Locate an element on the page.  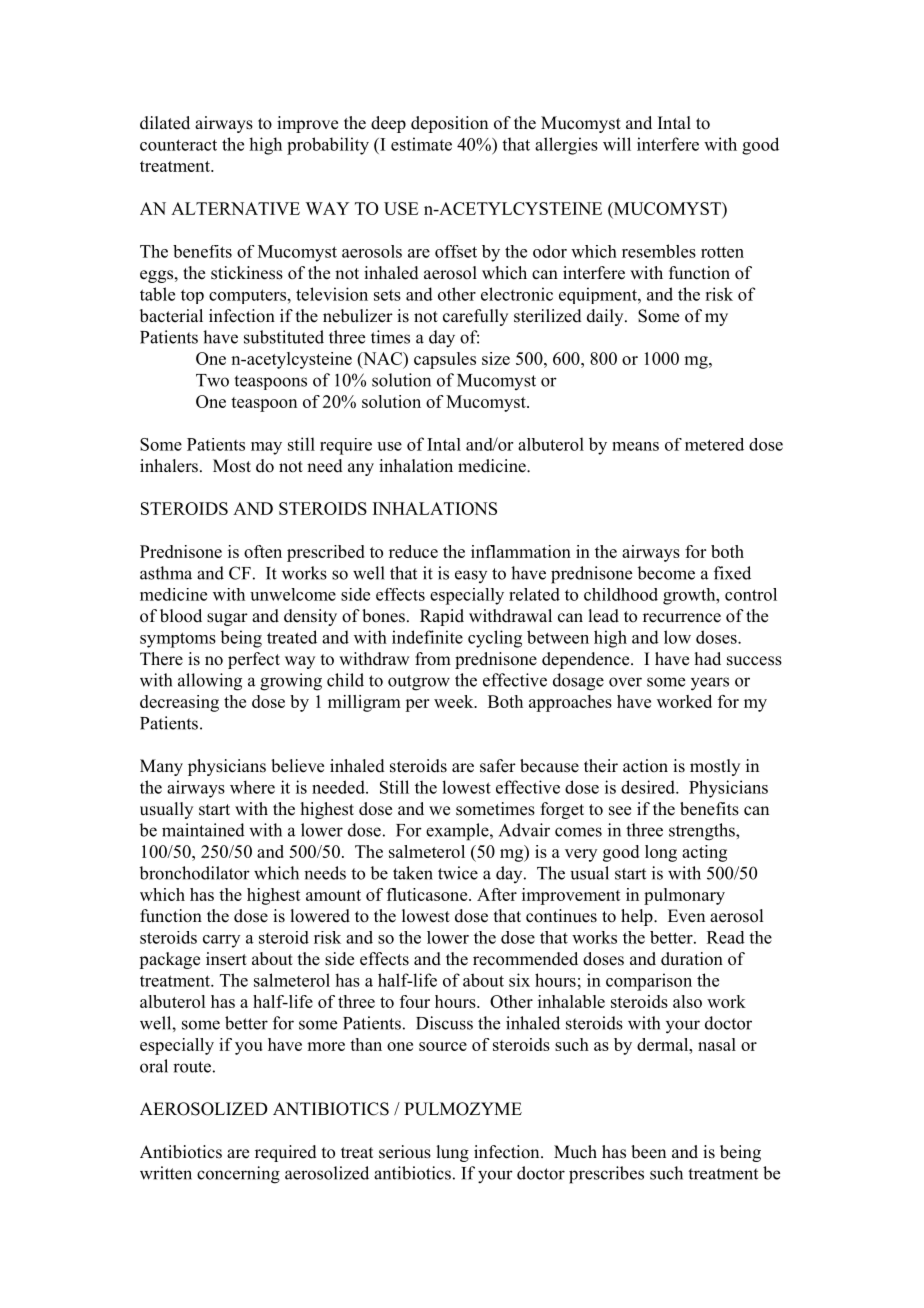
twice is located at coordinates (458, 873).
